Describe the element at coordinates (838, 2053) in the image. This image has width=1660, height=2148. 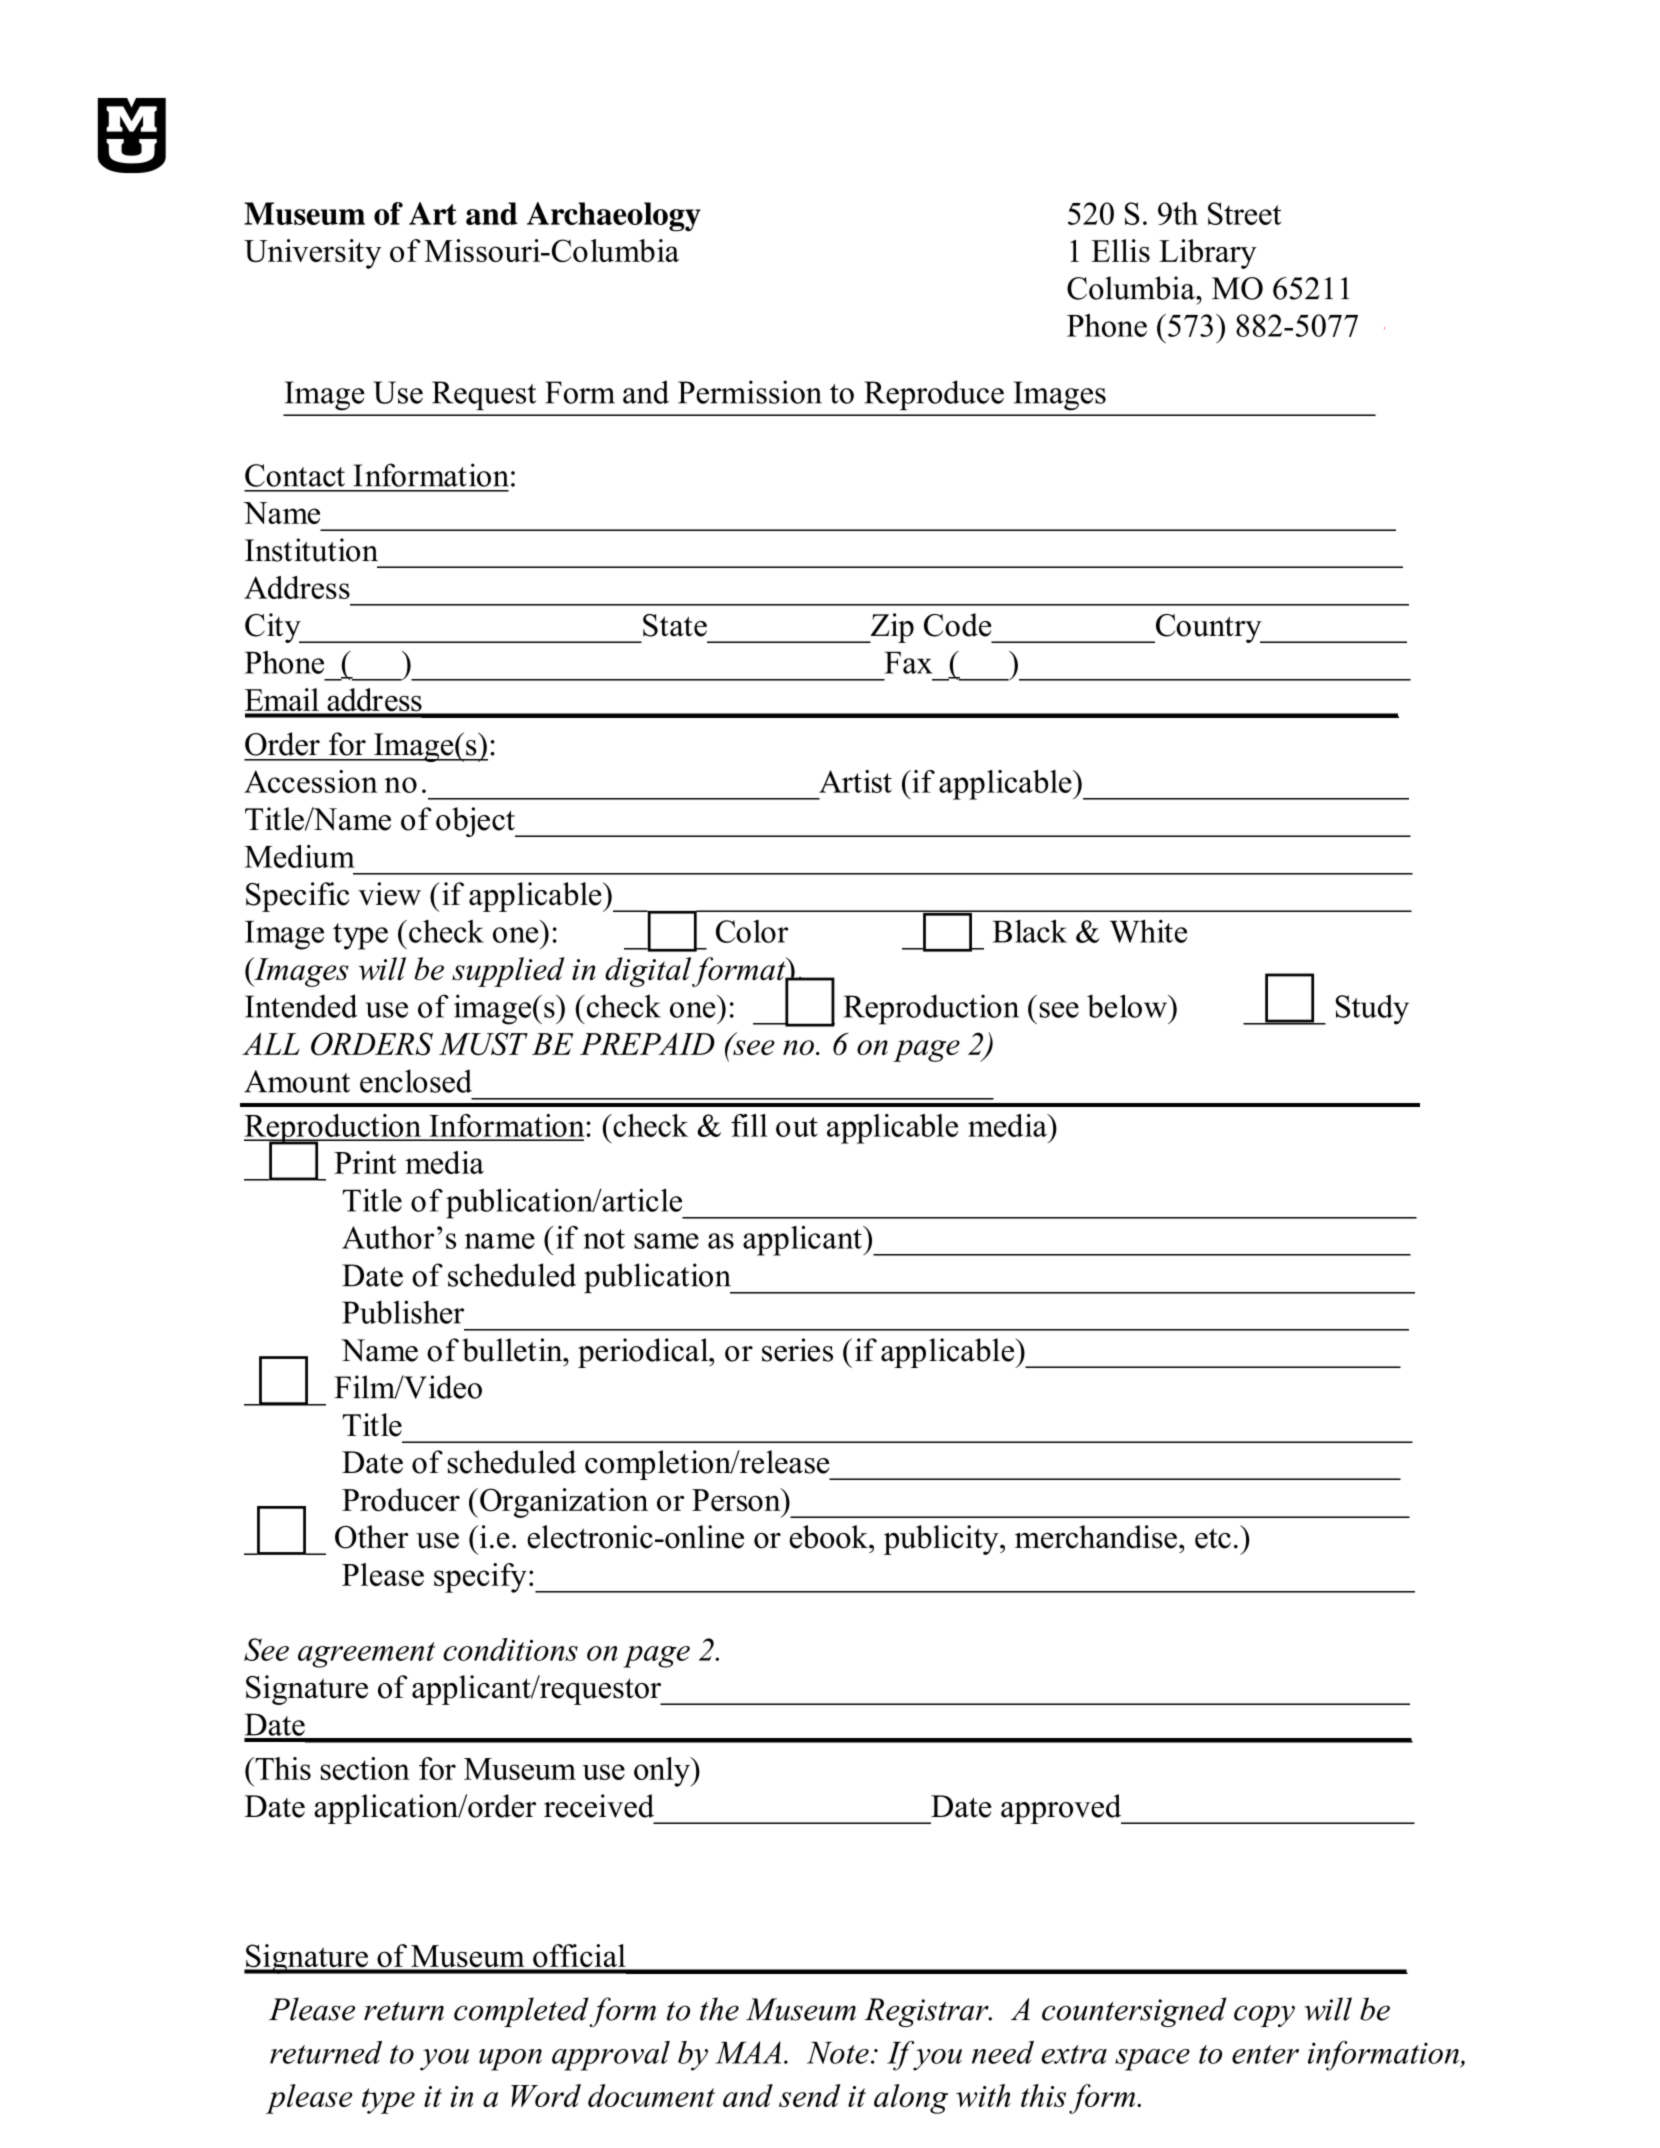
I see `Note` at that location.
